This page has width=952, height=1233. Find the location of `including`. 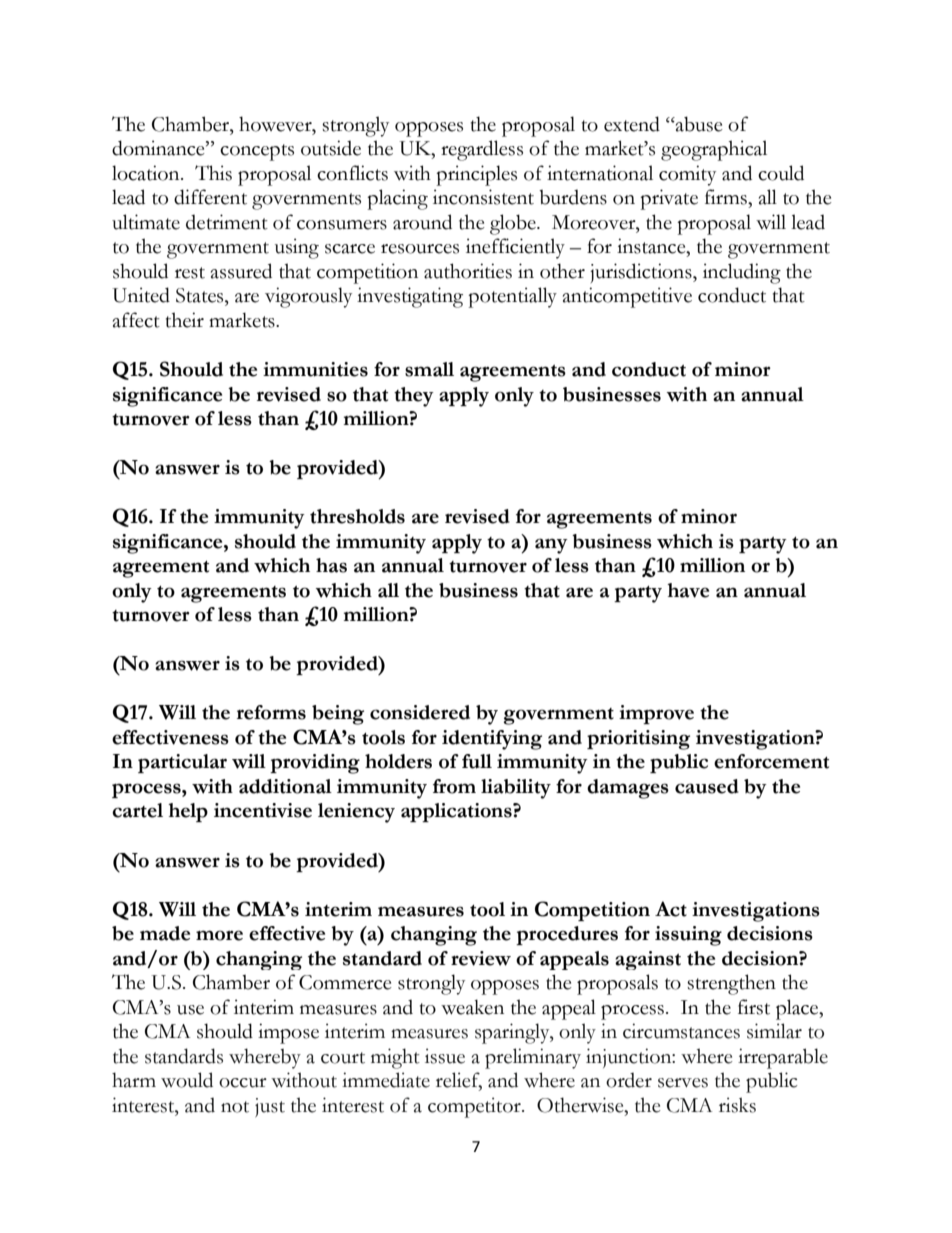

including is located at coordinates (742, 273).
